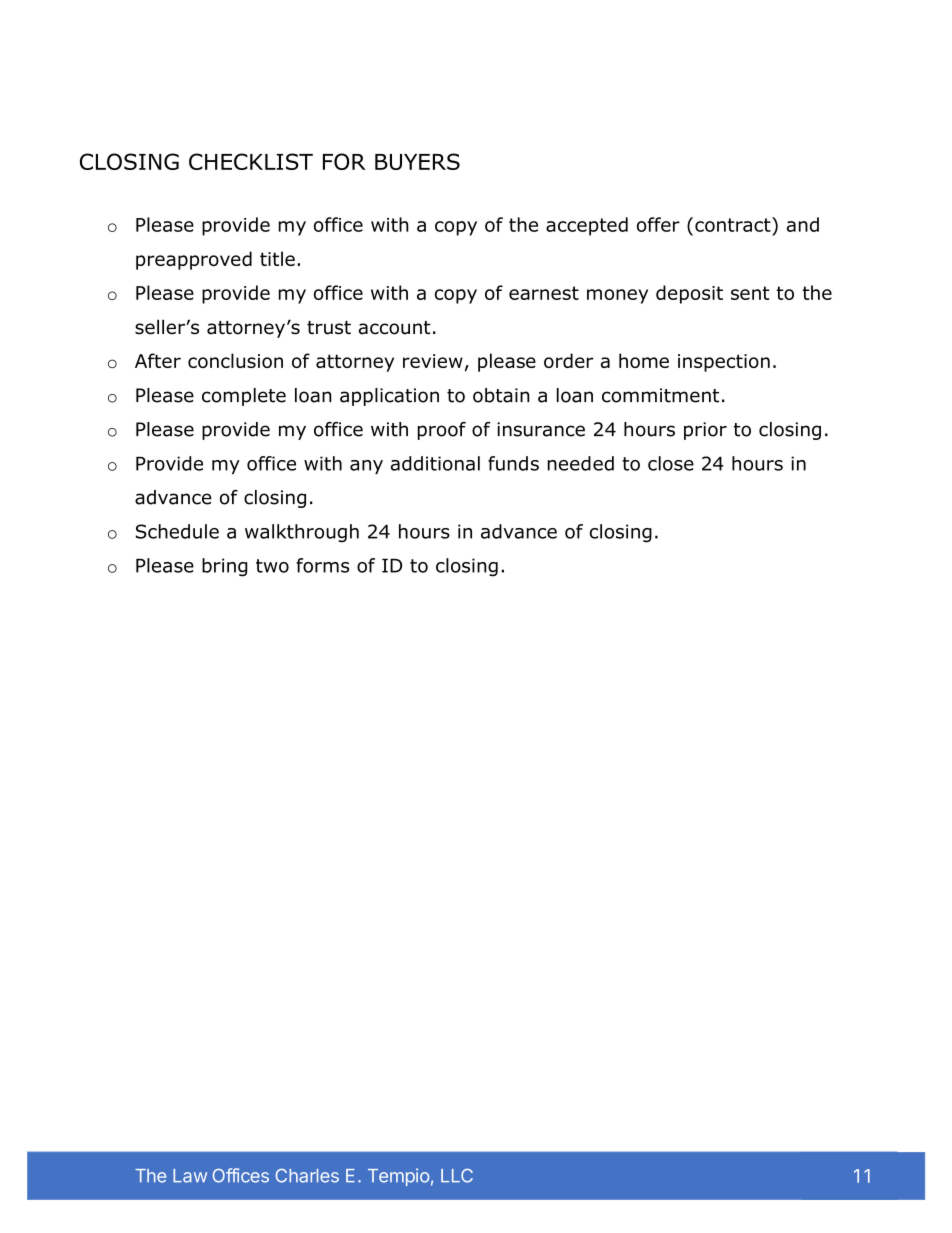 The width and height of the page is (952, 1233). What do you see at coordinates (724, 363) in the page?
I see `inspection` at bounding box center [724, 363].
